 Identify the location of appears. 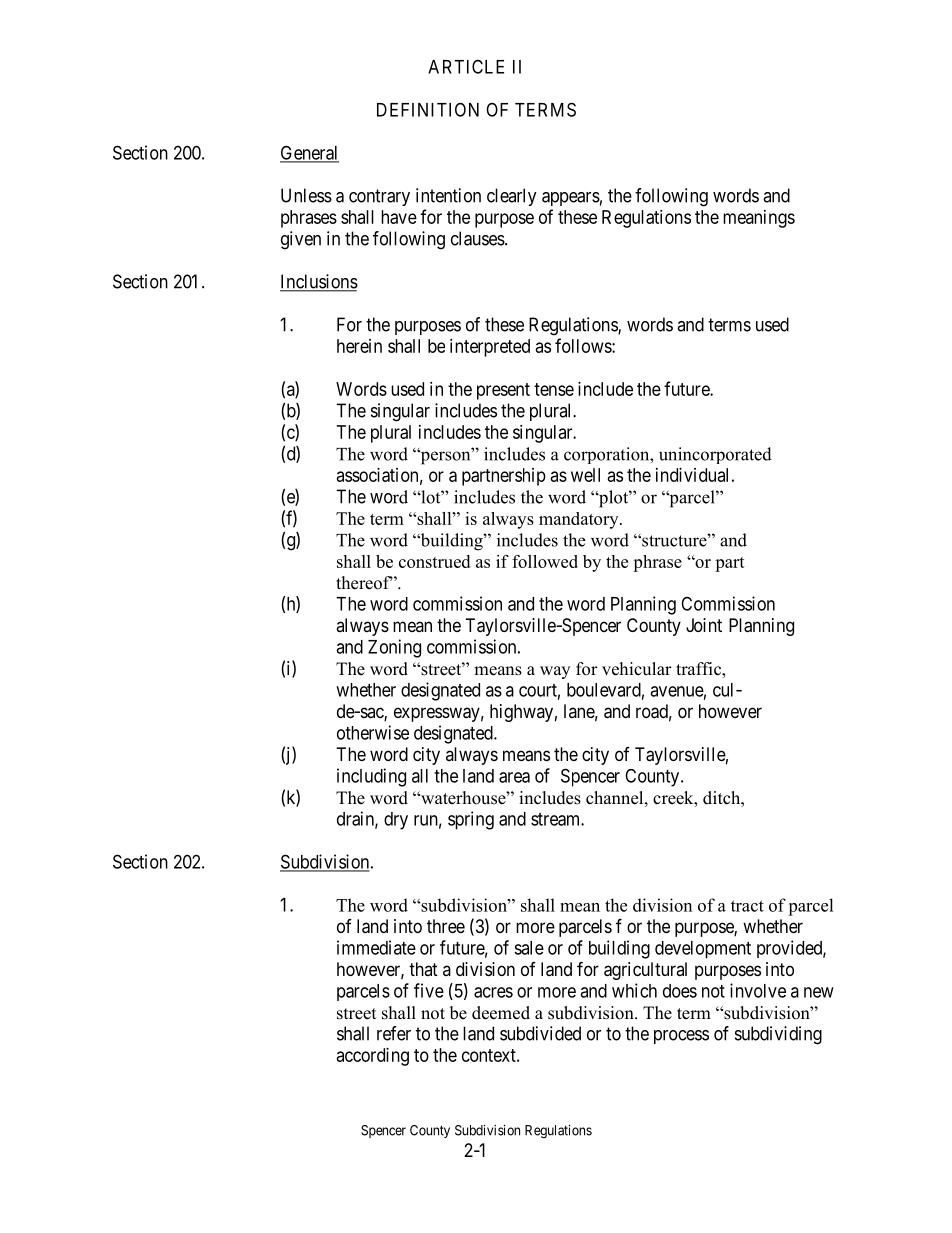
(571, 199).
